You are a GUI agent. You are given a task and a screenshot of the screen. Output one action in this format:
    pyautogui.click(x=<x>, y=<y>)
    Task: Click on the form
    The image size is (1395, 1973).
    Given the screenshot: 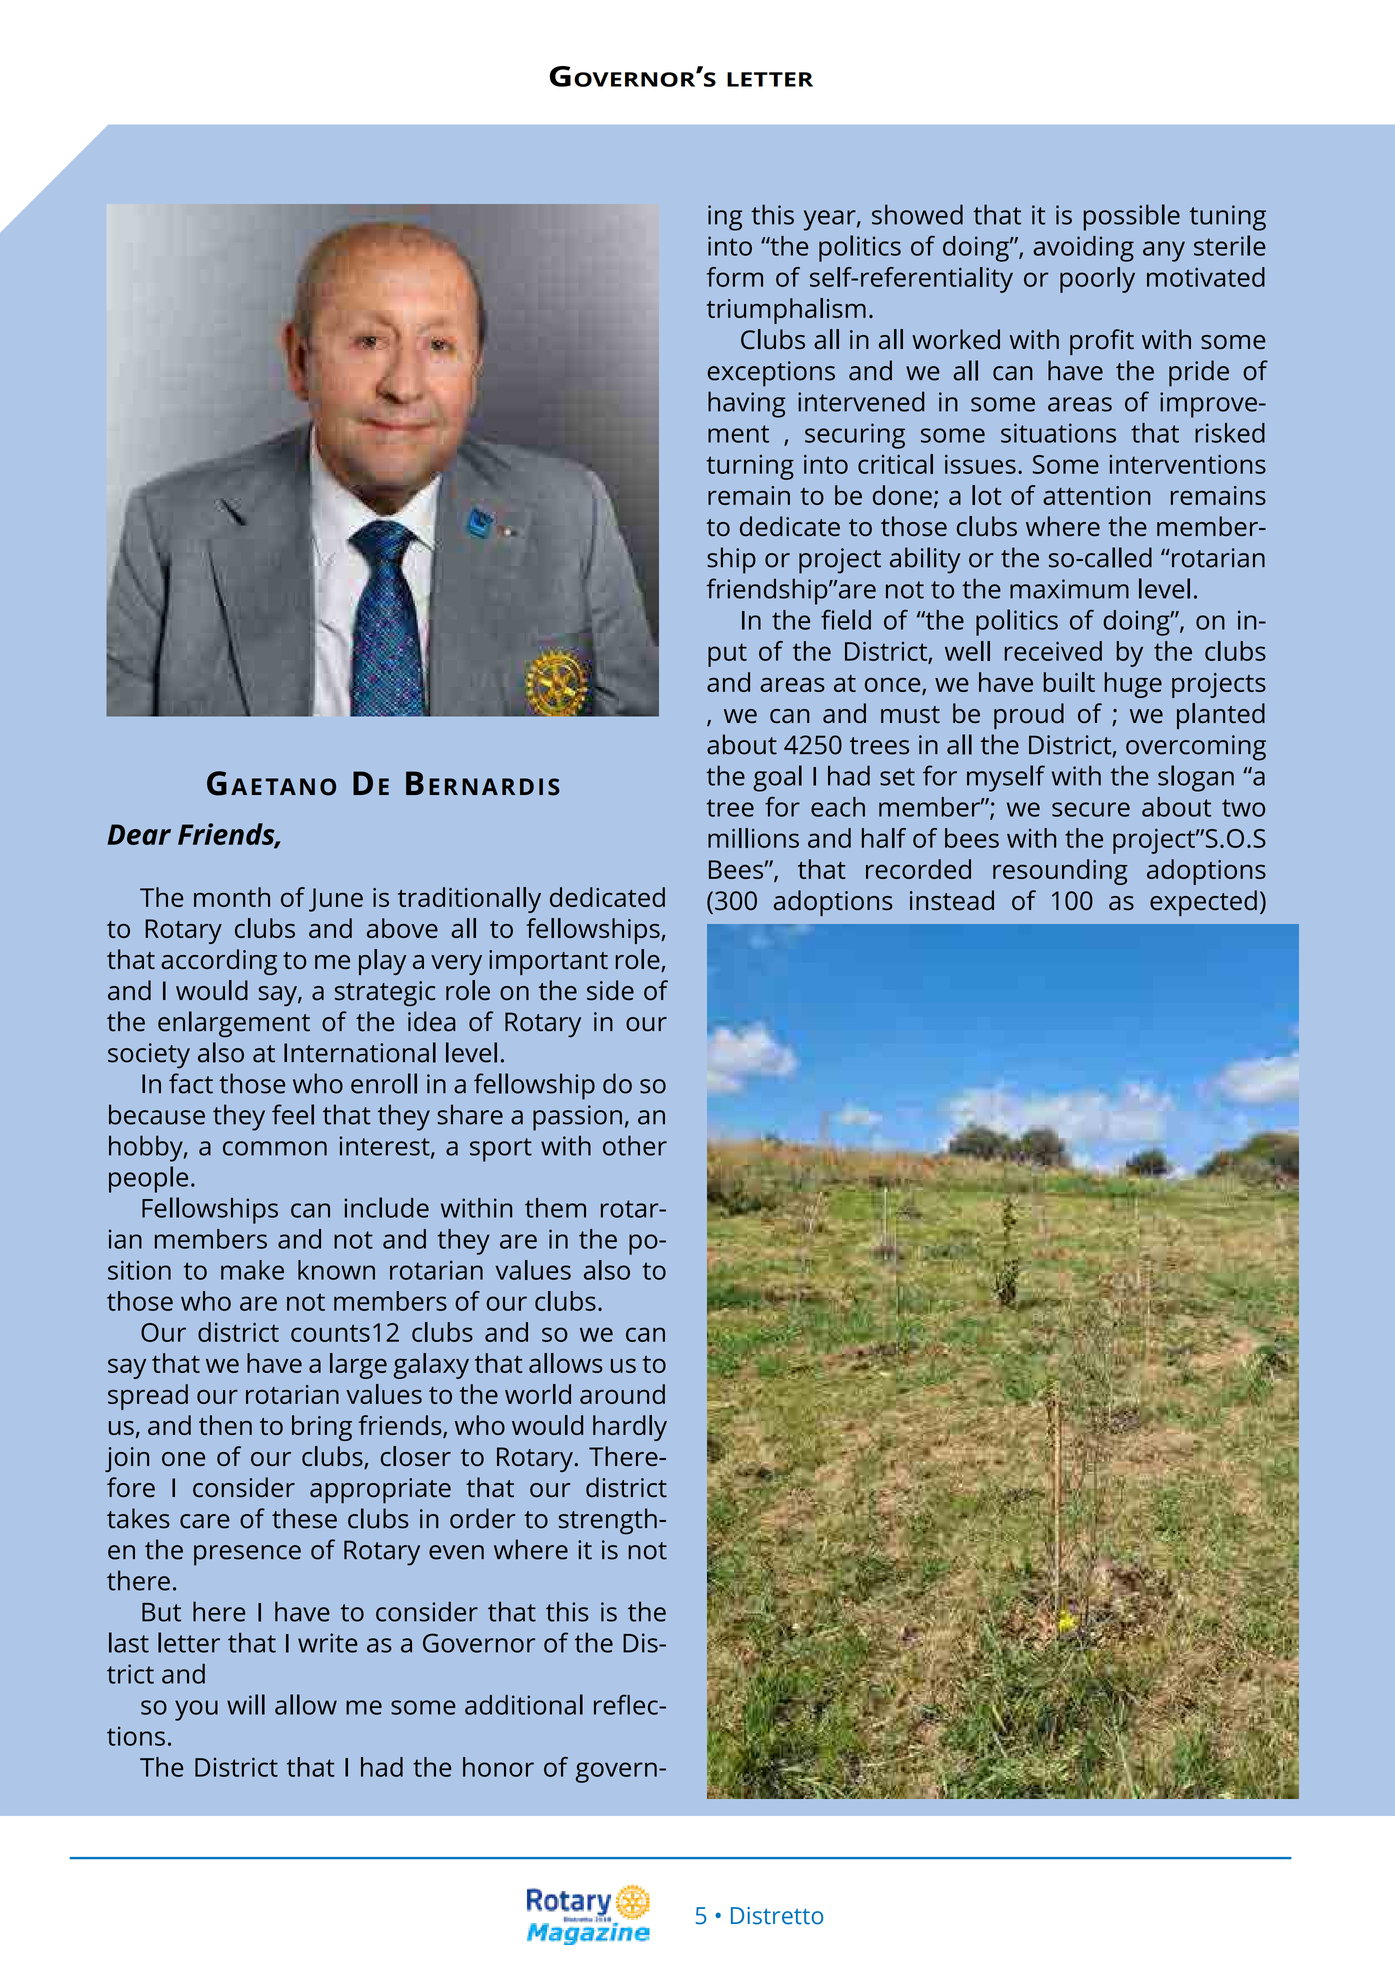 What is the action you would take?
    pyautogui.click(x=735, y=277)
